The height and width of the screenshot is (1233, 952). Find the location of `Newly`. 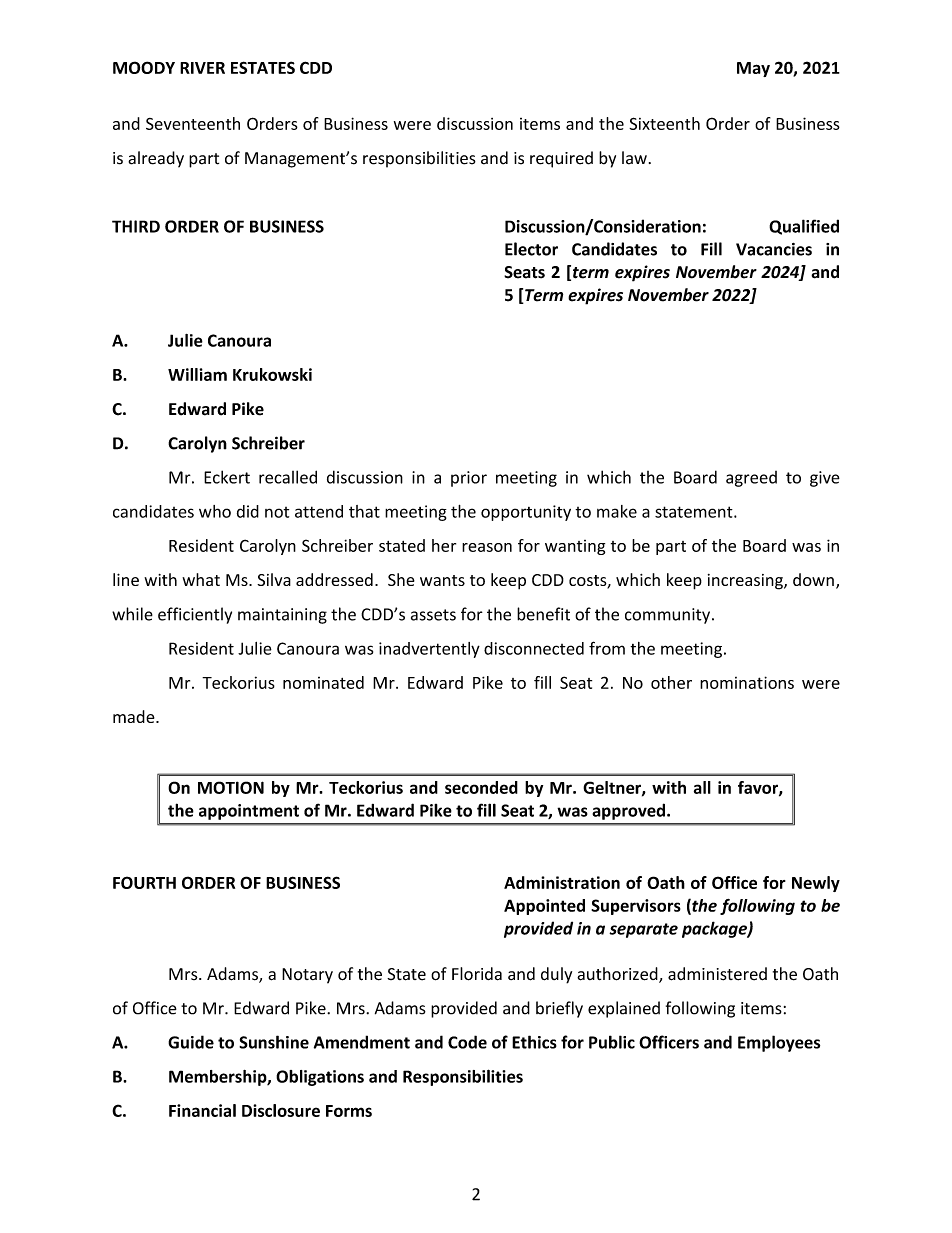

Newly is located at coordinates (816, 884).
